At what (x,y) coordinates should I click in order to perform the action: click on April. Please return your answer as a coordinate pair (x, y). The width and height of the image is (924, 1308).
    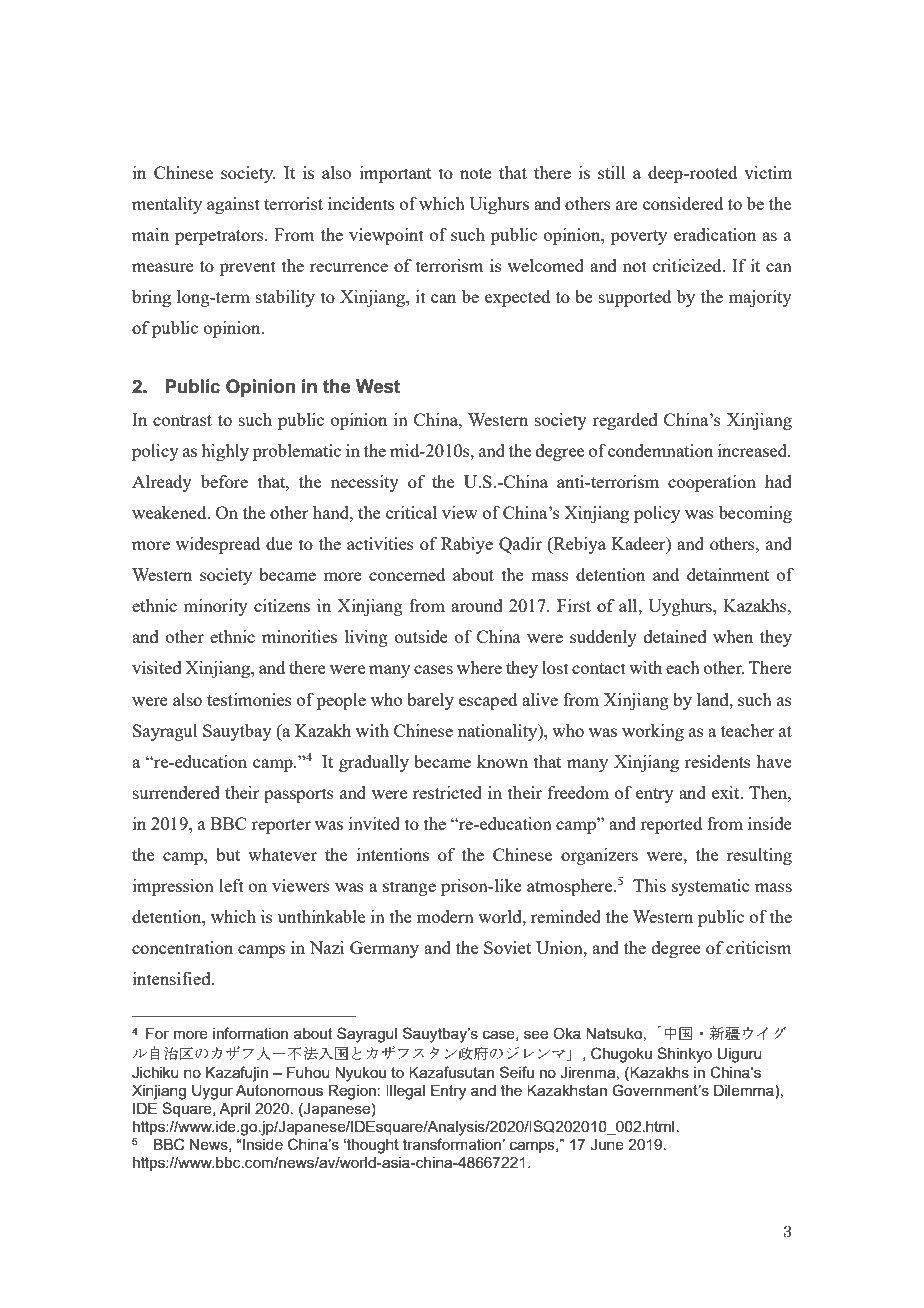
    Looking at the image, I should click on (234, 1110).
